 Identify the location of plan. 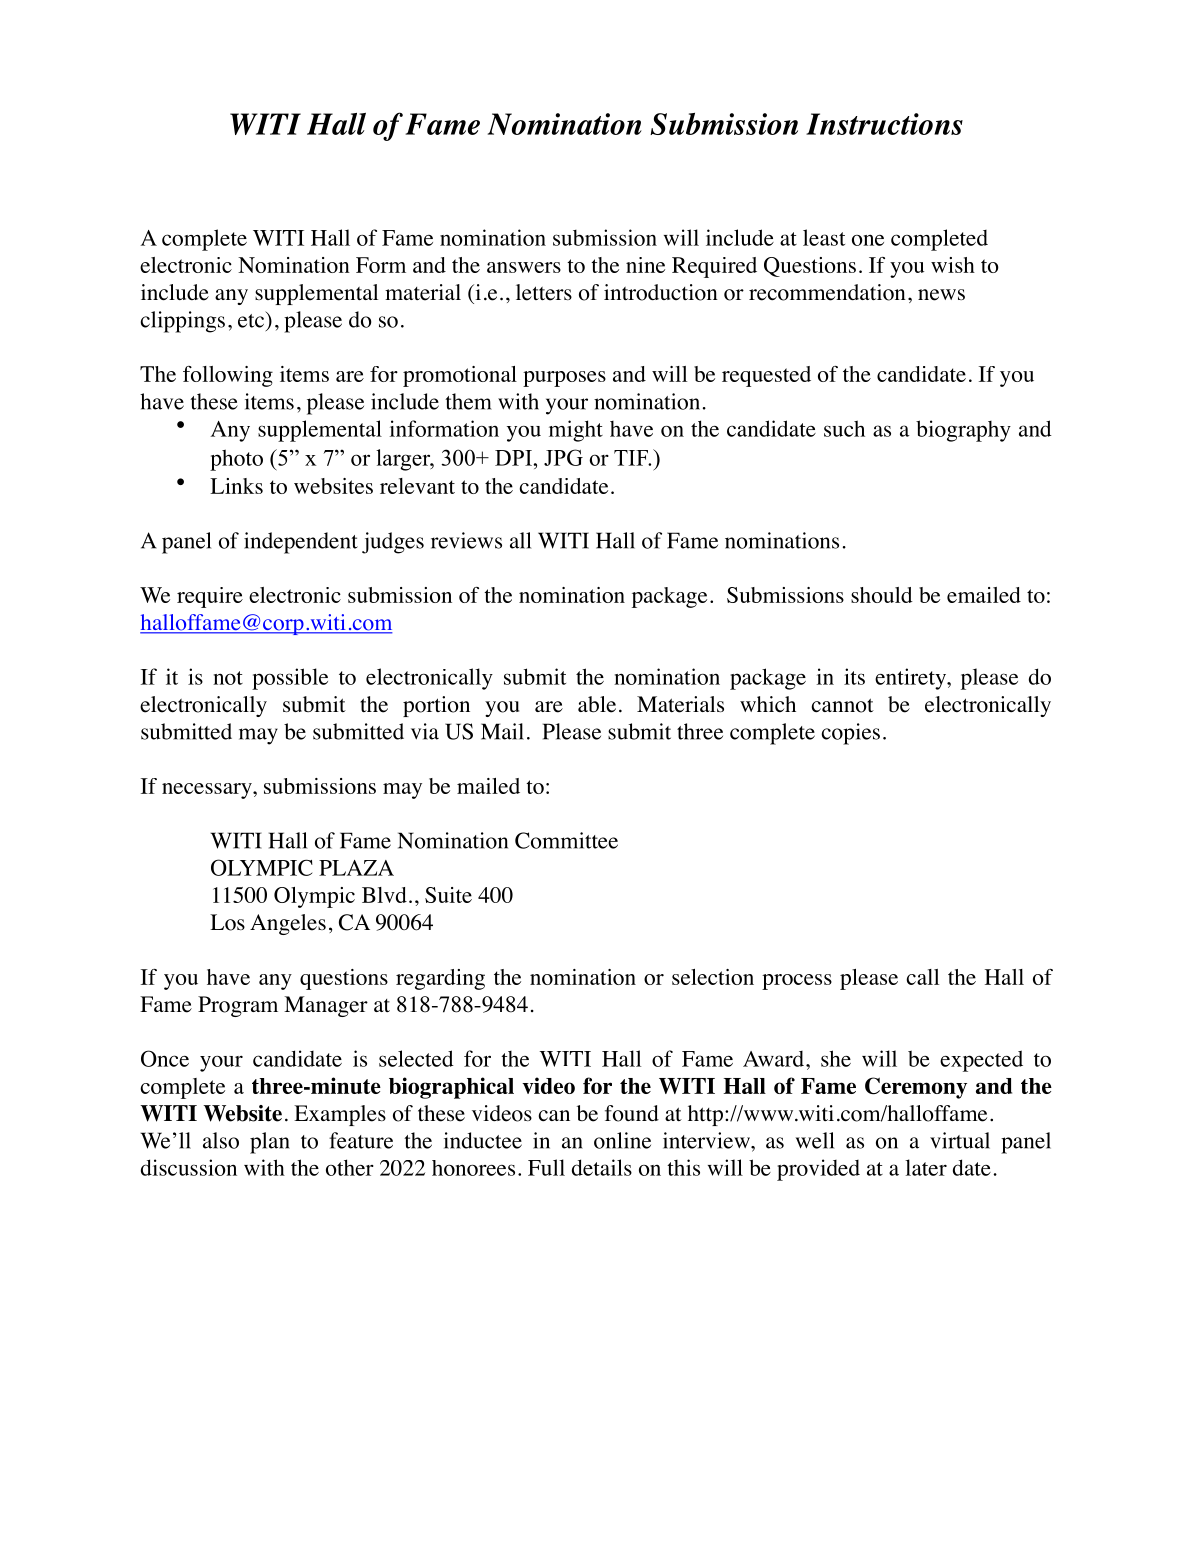
(270, 1143).
